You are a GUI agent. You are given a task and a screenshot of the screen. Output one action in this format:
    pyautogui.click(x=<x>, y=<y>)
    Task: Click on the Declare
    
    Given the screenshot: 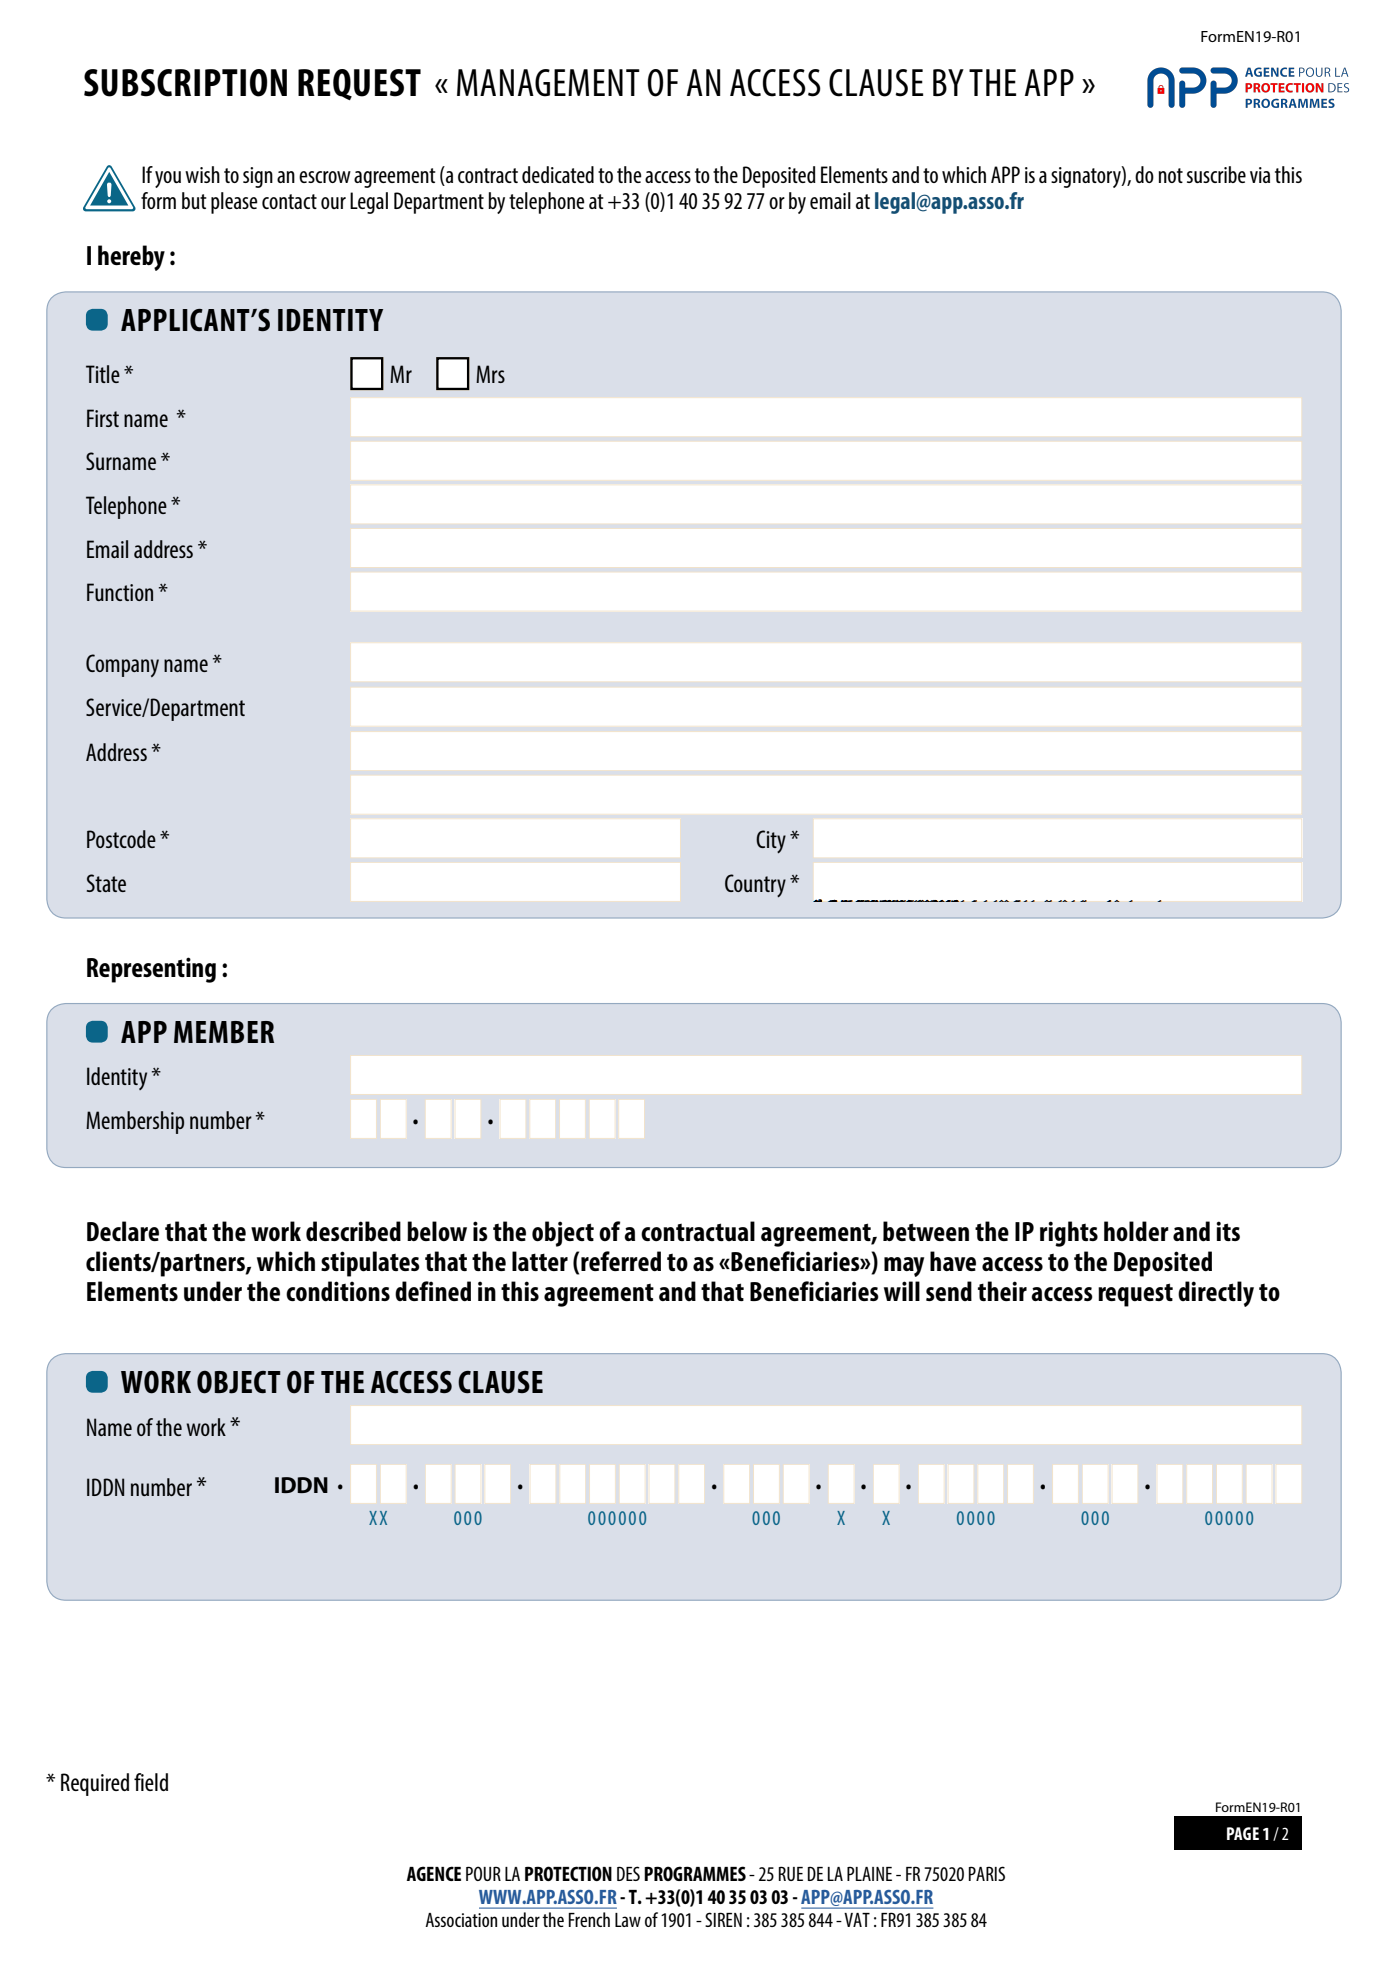 What is the action you would take?
    pyautogui.click(x=123, y=1231)
